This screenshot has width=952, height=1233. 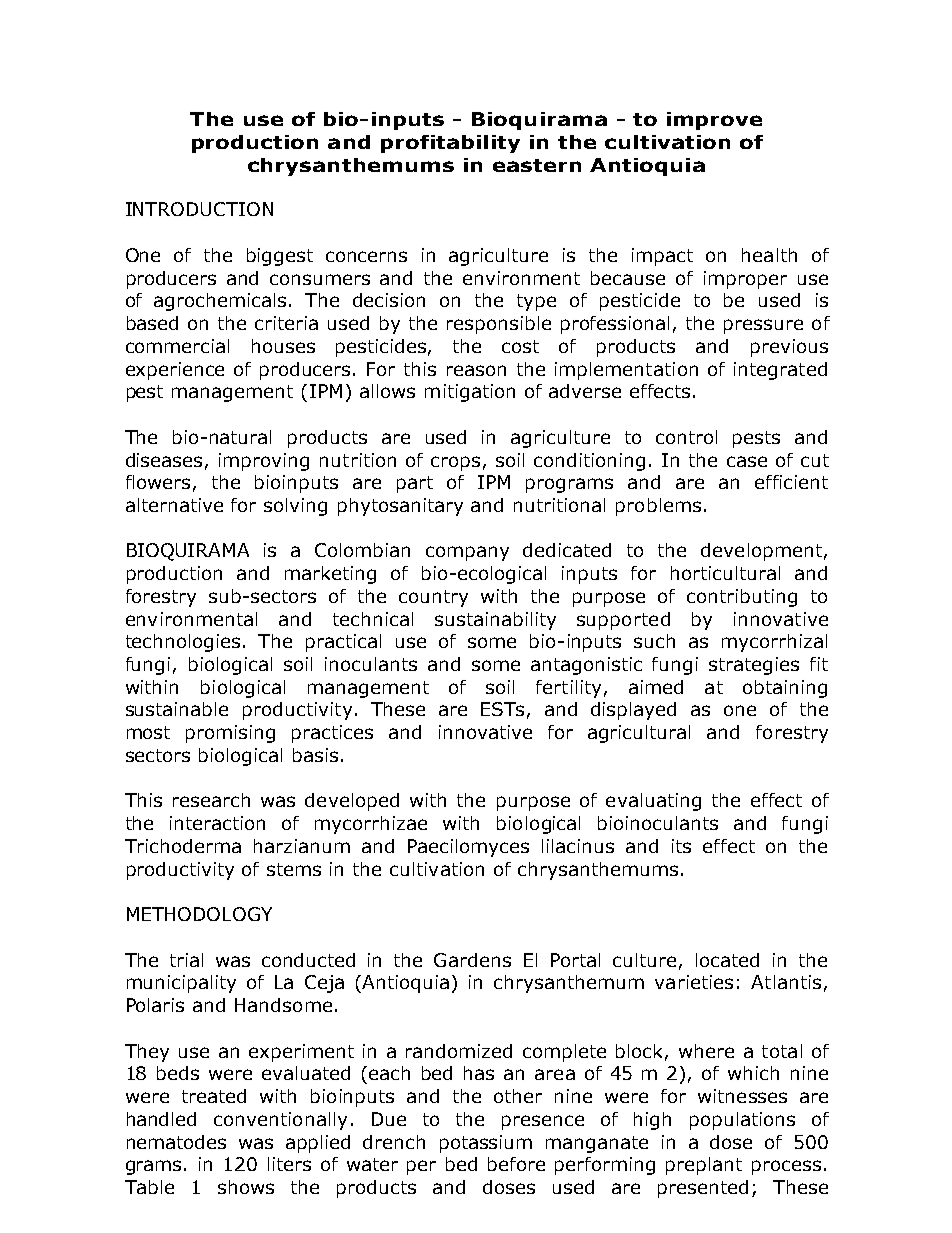 What do you see at coordinates (174, 505) in the screenshot?
I see `alternative` at bounding box center [174, 505].
